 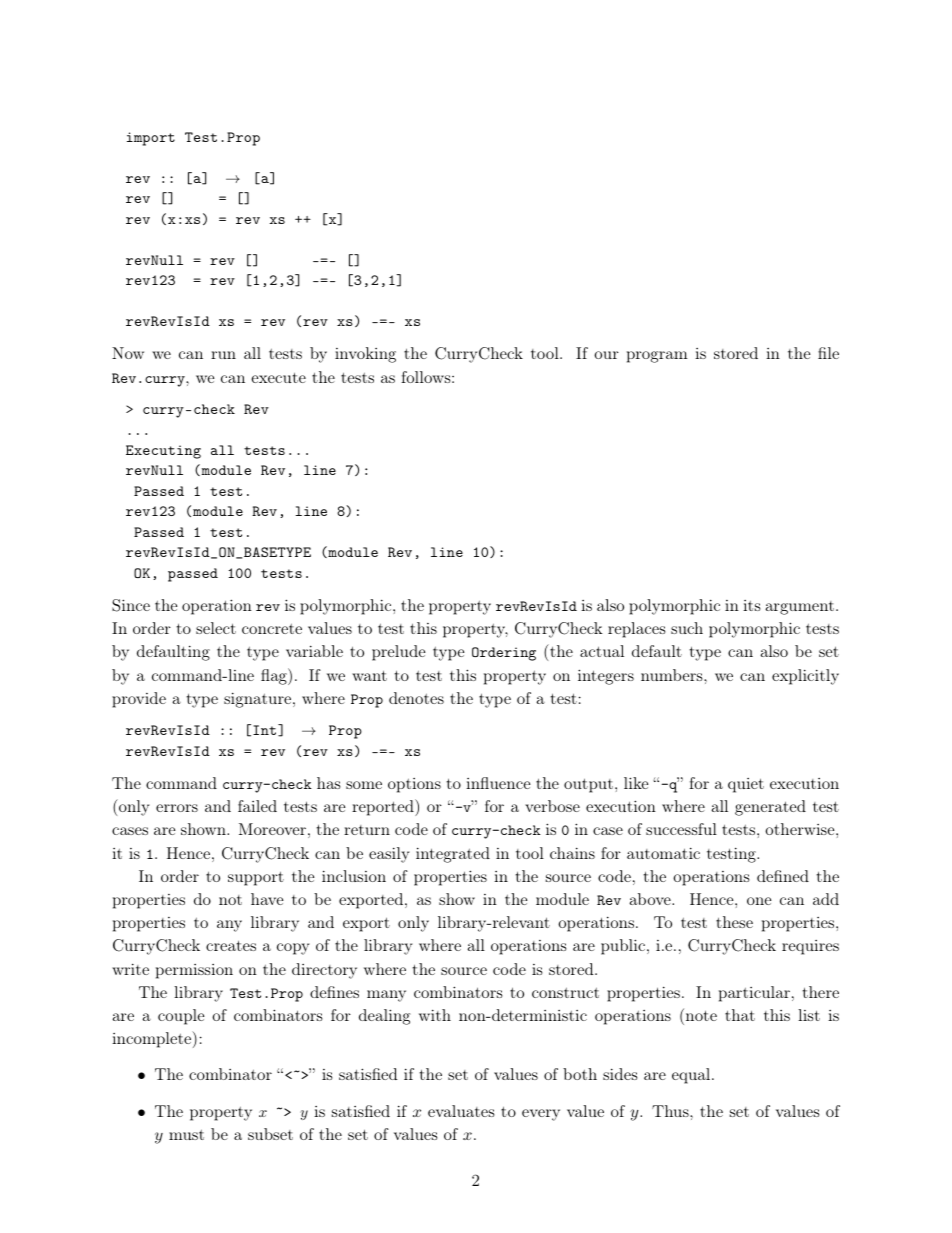 What do you see at coordinates (278, 377) in the page?
I see `execute` at bounding box center [278, 377].
